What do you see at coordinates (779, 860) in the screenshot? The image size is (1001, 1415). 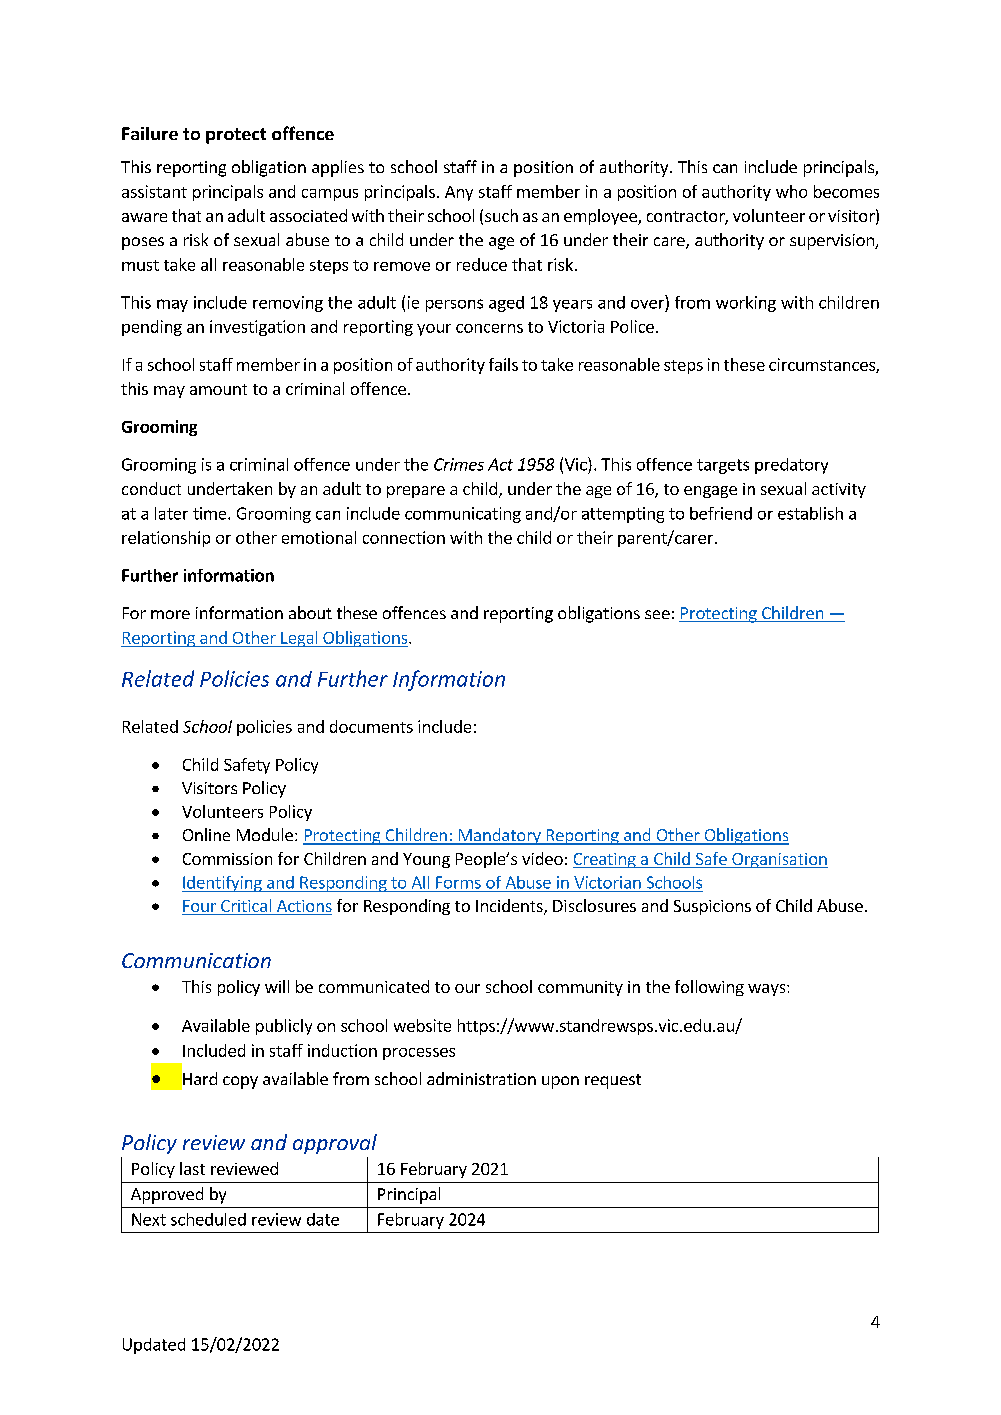 I see `Organisation` at bounding box center [779, 860].
